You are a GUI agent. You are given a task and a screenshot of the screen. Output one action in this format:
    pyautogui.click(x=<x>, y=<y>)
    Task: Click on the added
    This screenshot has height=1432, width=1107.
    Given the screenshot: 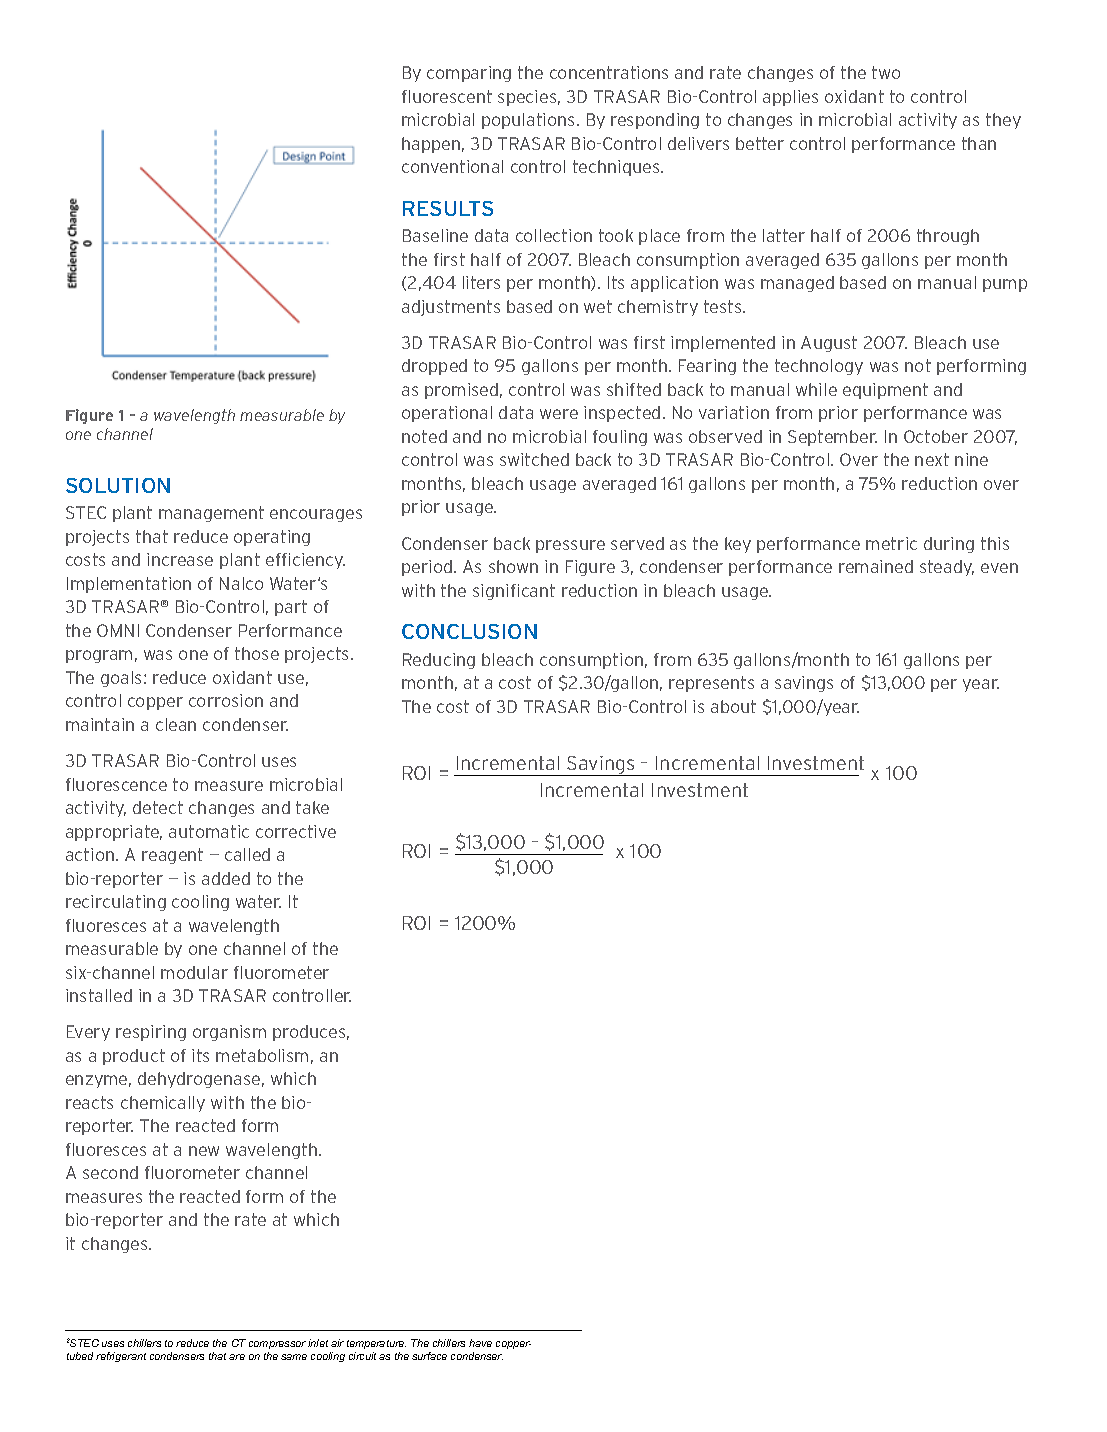 What is the action you would take?
    pyautogui.click(x=226, y=878)
